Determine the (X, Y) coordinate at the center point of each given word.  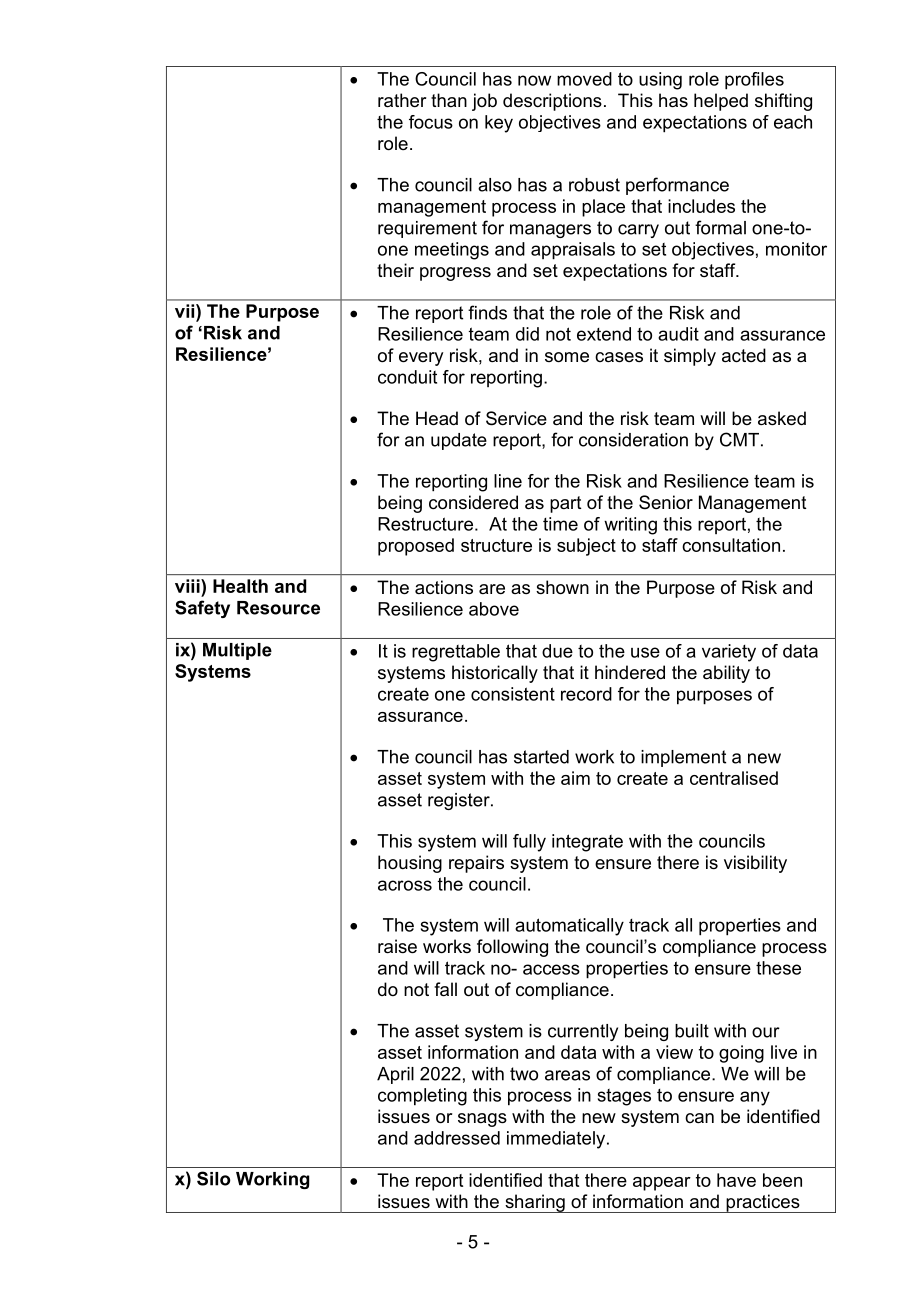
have (736, 1180)
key (499, 124)
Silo (214, 1178)
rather (402, 100)
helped (721, 102)
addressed (457, 1138)
